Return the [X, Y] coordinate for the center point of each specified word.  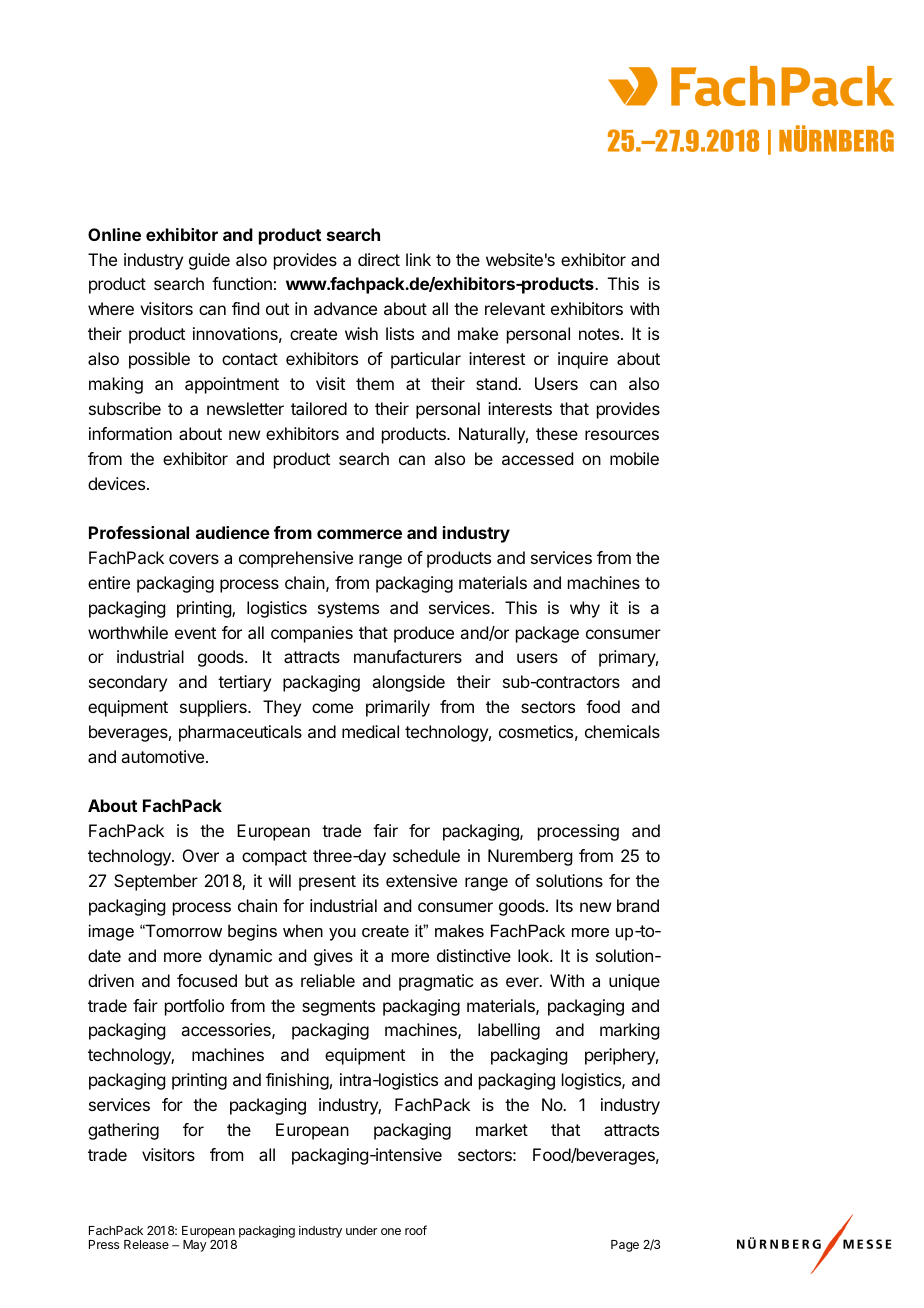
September [156, 882]
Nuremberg [530, 857]
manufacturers [408, 656]
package [547, 634]
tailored [319, 408]
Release [146, 1244]
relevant [515, 308]
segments [338, 1008]
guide [209, 261]
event [195, 633]
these [557, 433]
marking [629, 1031]
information [130, 433]
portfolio [194, 1007]
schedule [426, 855]
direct [379, 259]
